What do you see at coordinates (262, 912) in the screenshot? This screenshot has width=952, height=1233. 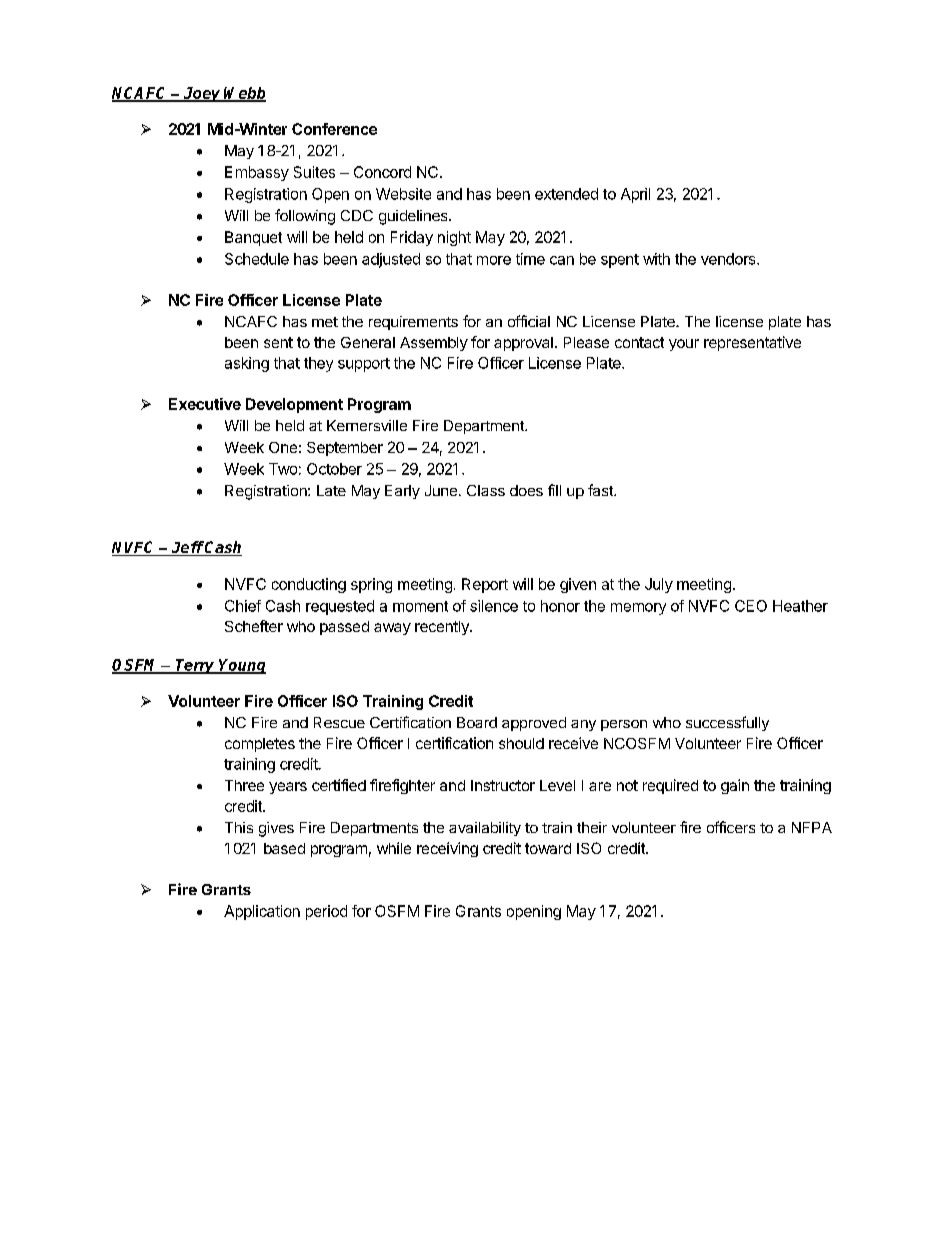 I see `Application` at bounding box center [262, 912].
